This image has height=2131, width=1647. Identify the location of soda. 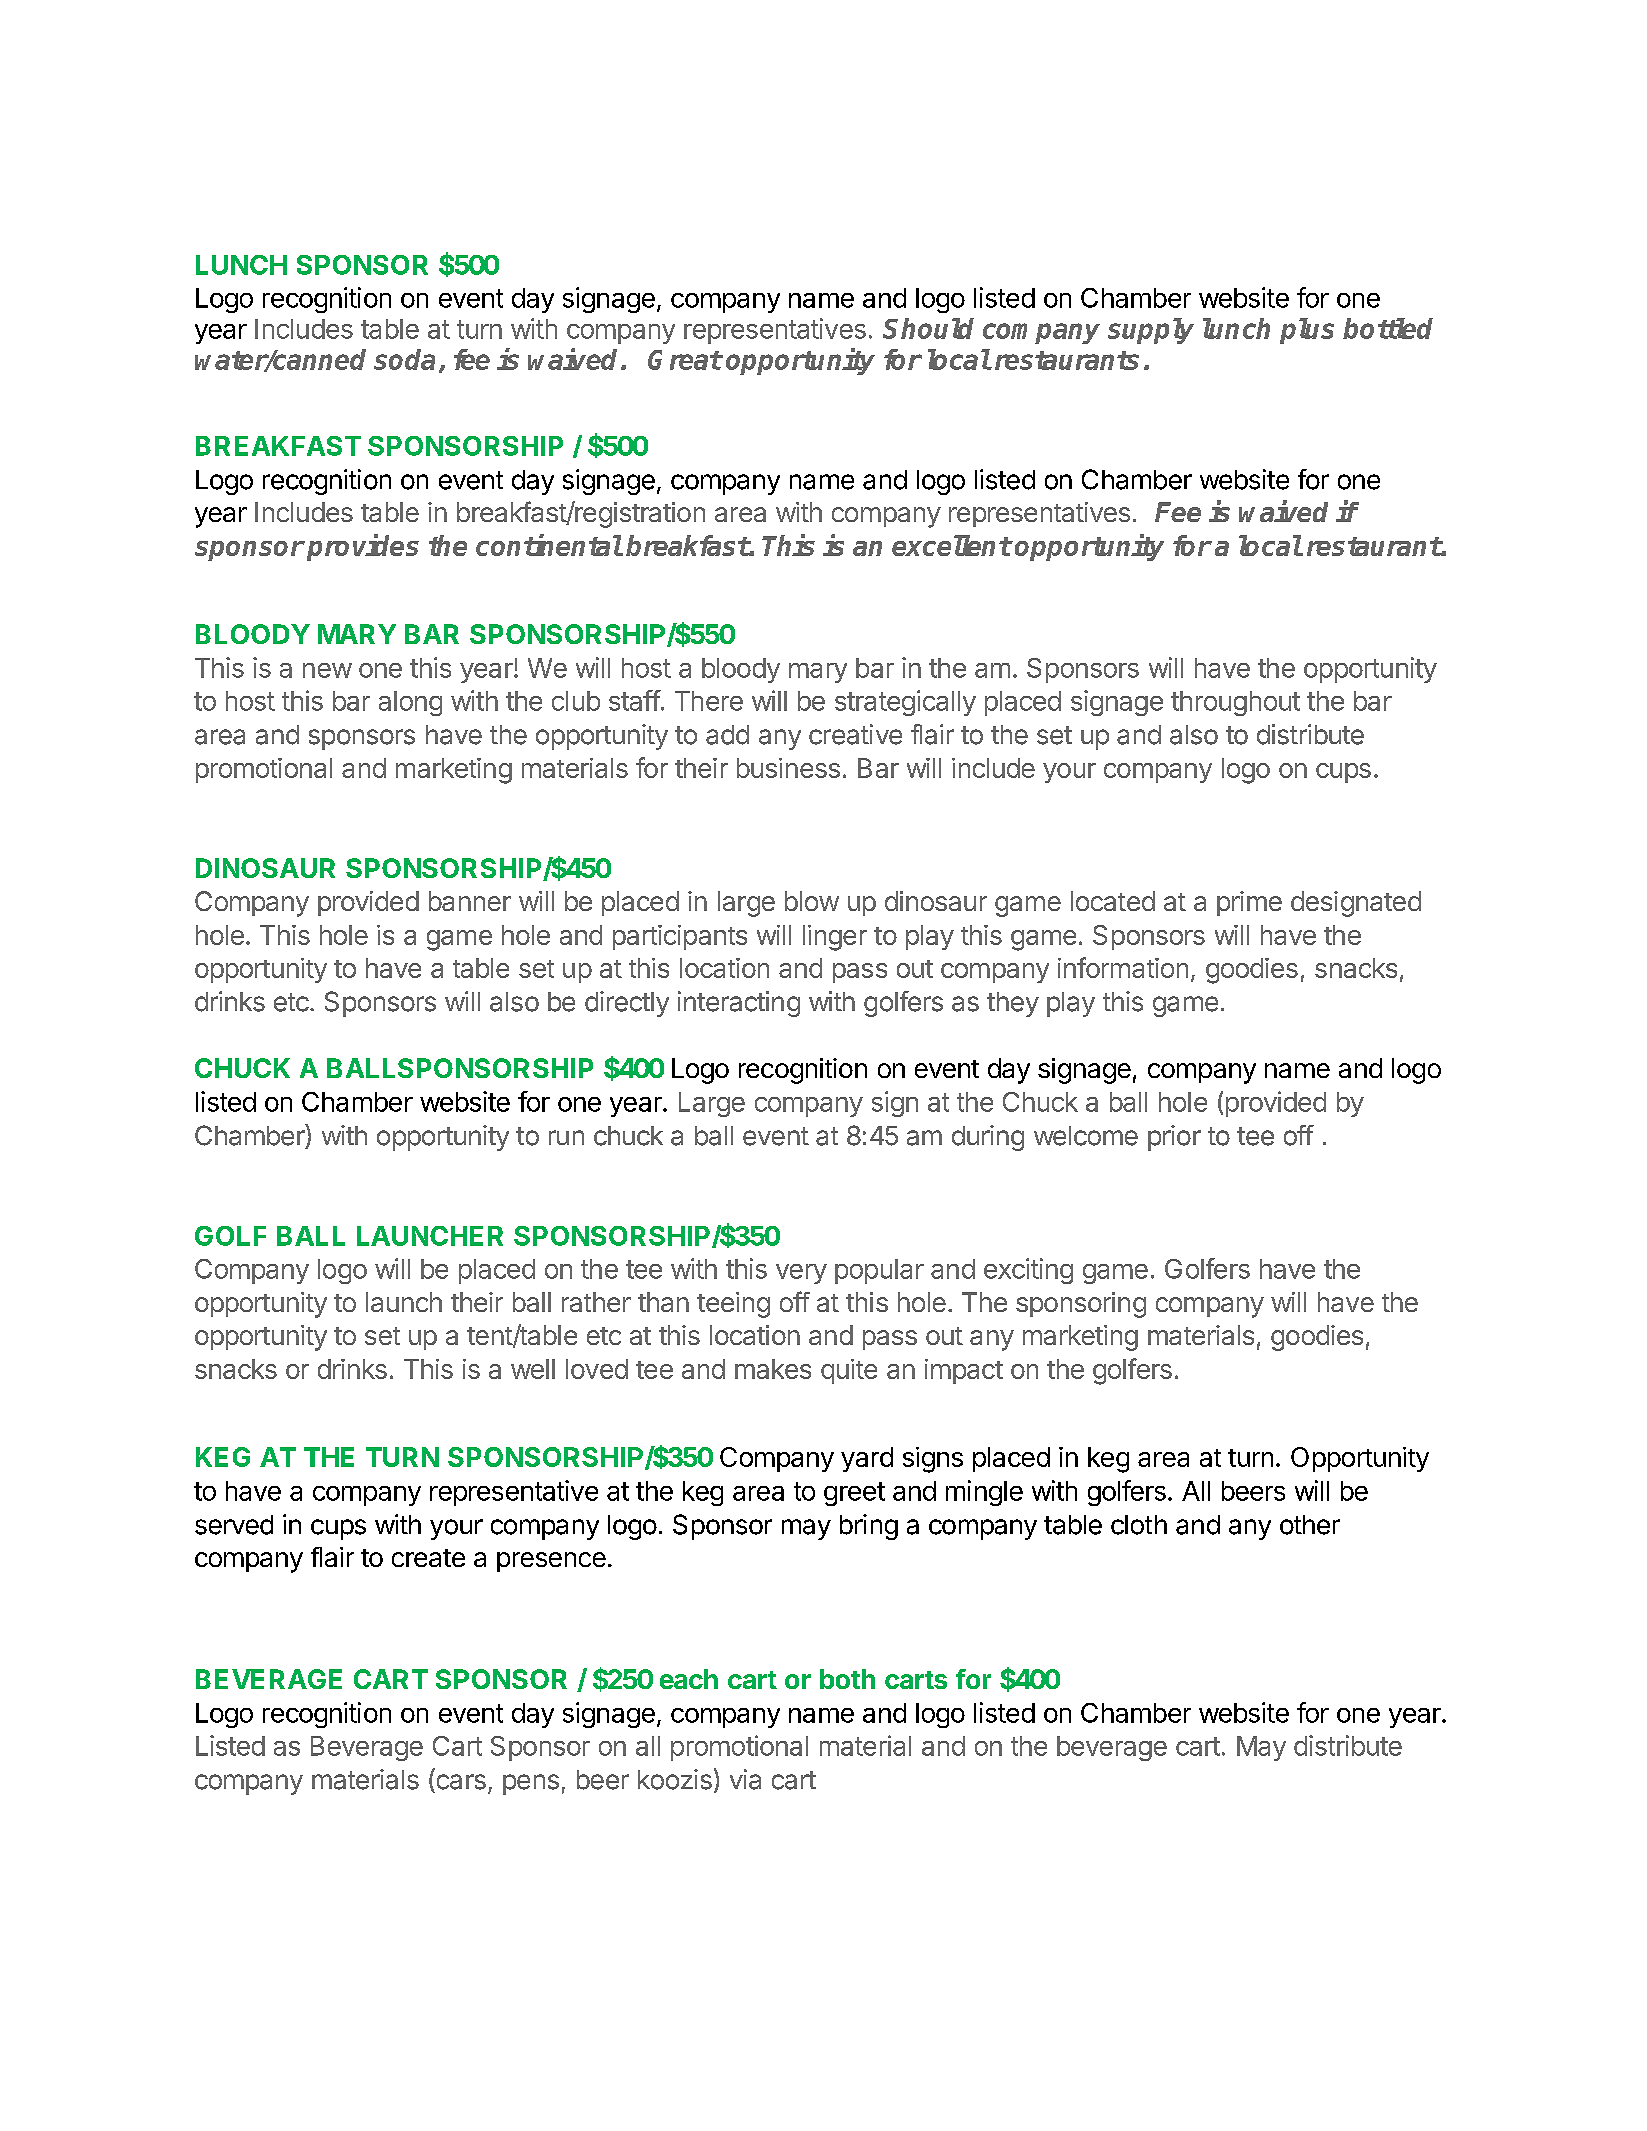
(404, 359).
